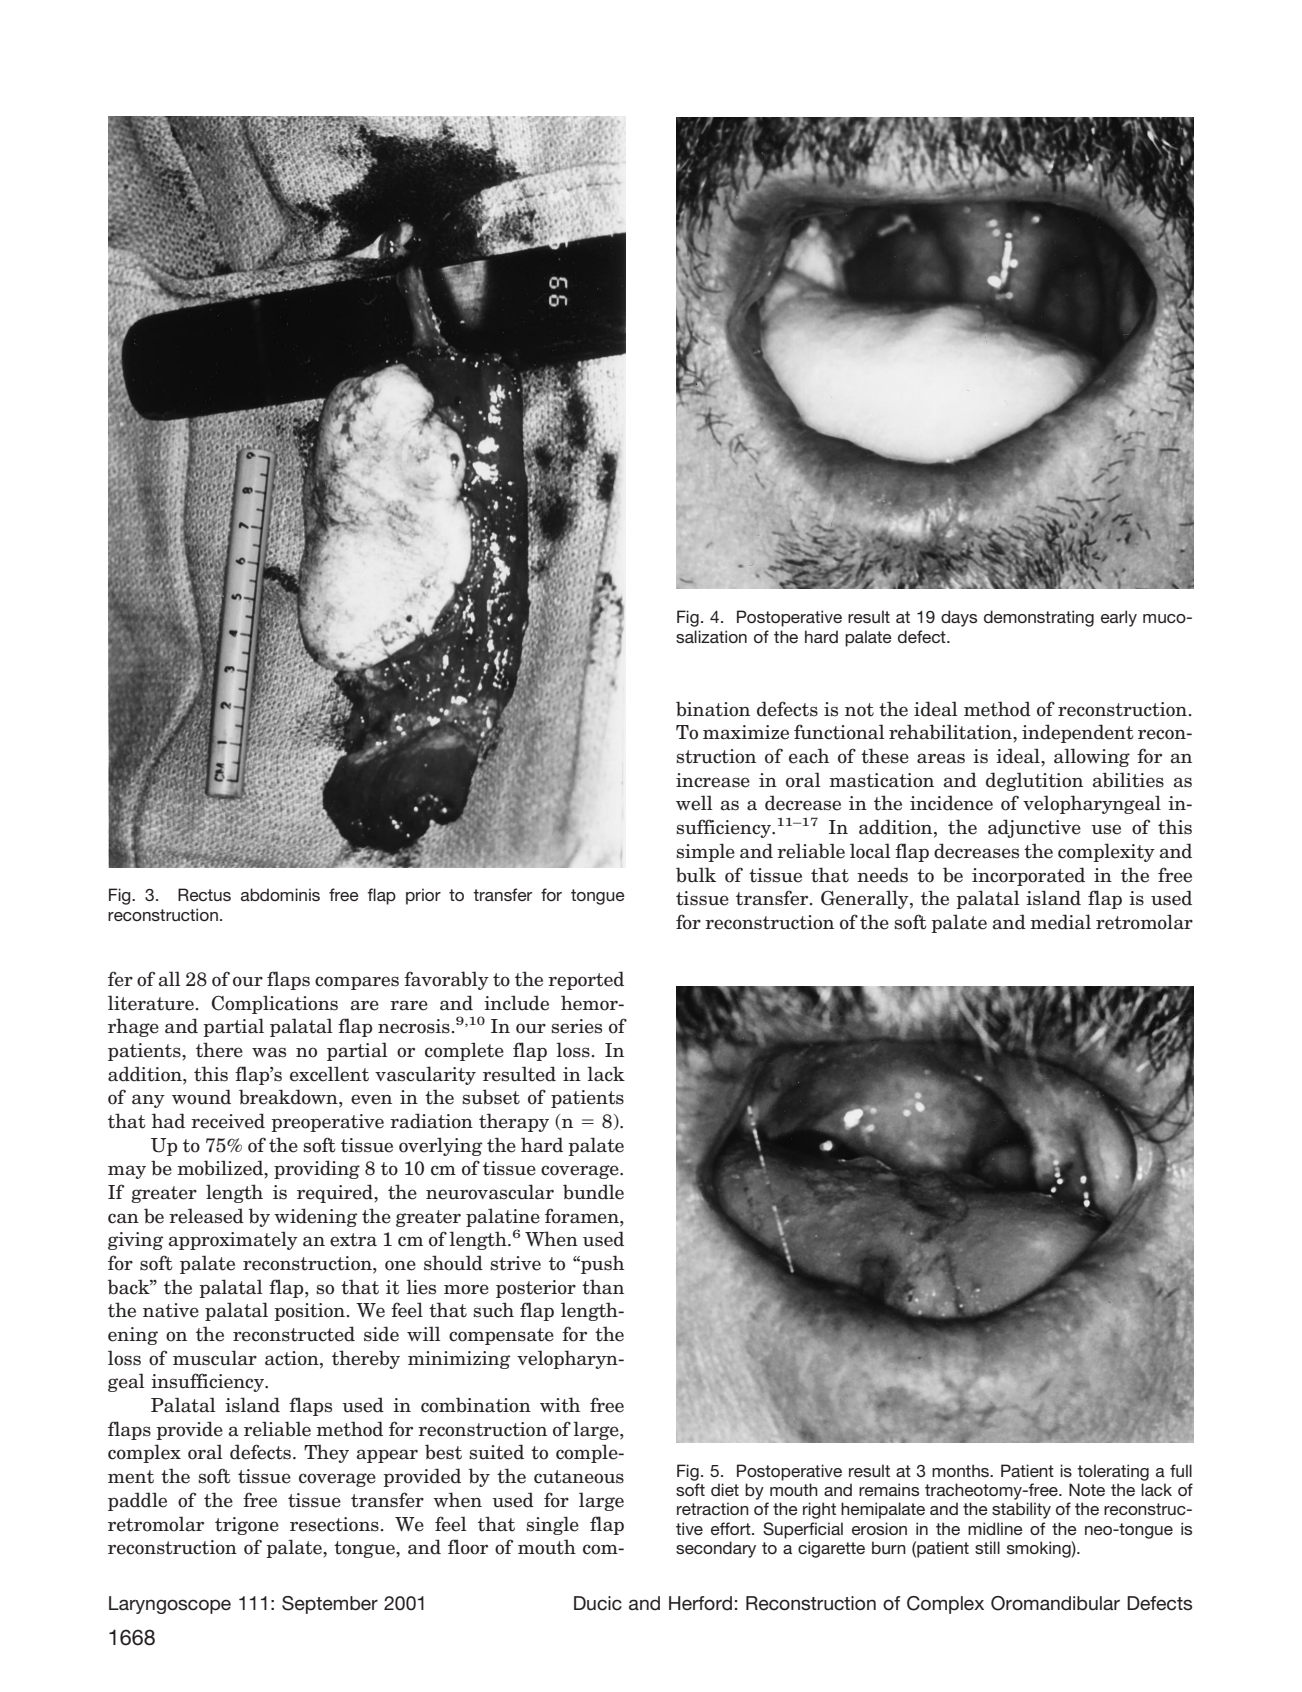 Image resolution: width=1302 pixels, height=1692 pixels. What do you see at coordinates (330, 1605) in the screenshot?
I see `September` at bounding box center [330, 1605].
